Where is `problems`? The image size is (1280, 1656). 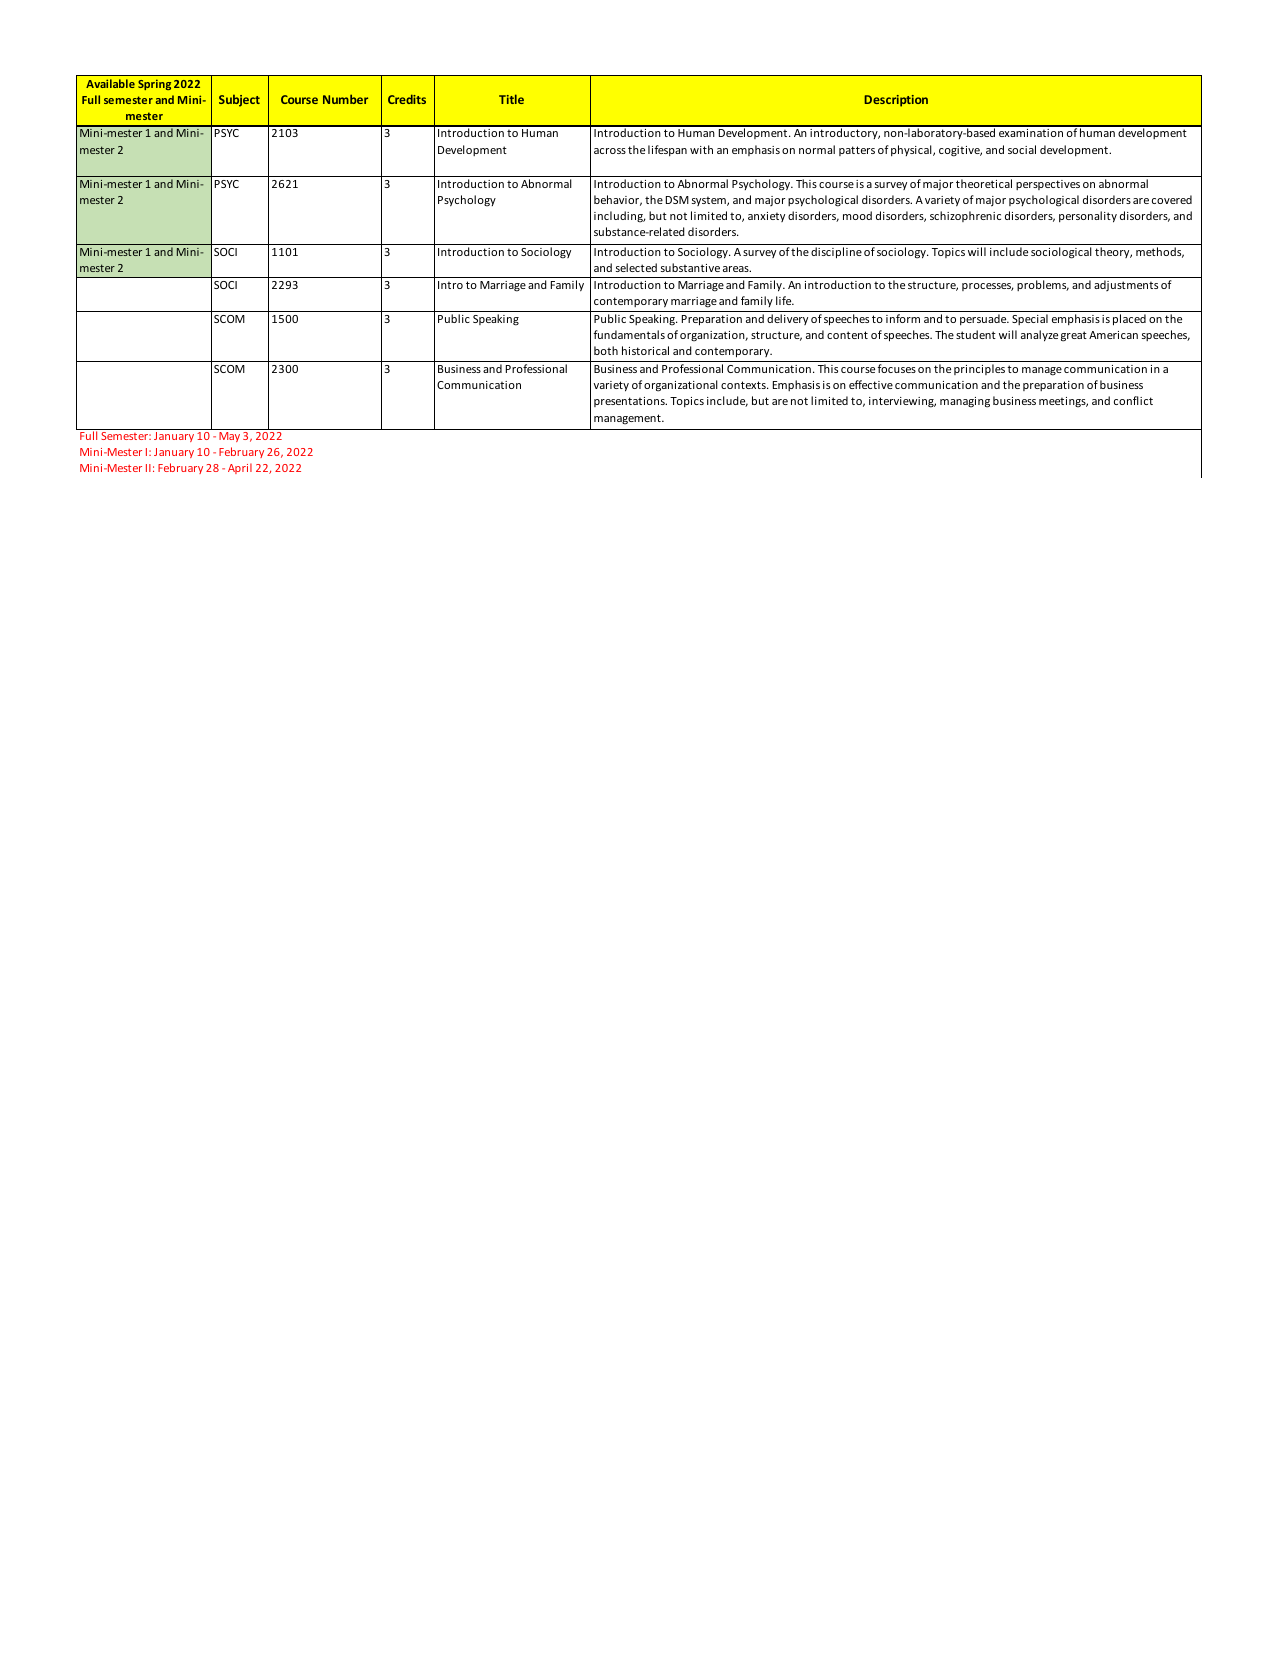
problems is located at coordinates (1043, 285).
